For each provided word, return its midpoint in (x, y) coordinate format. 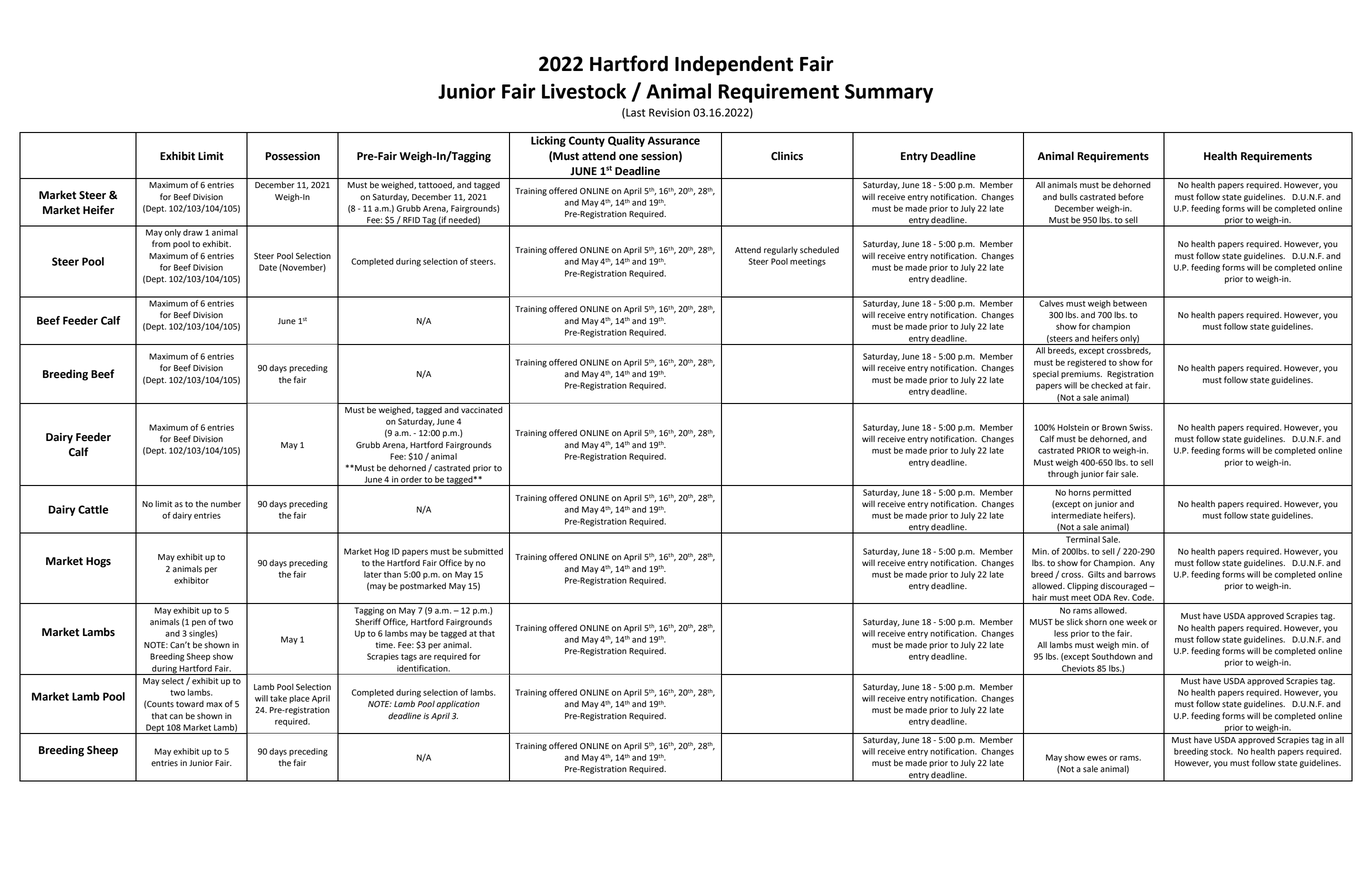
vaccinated (482, 410)
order (411, 479)
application (458, 705)
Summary (889, 93)
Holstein (1073, 427)
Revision (669, 112)
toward (190, 704)
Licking (548, 141)
